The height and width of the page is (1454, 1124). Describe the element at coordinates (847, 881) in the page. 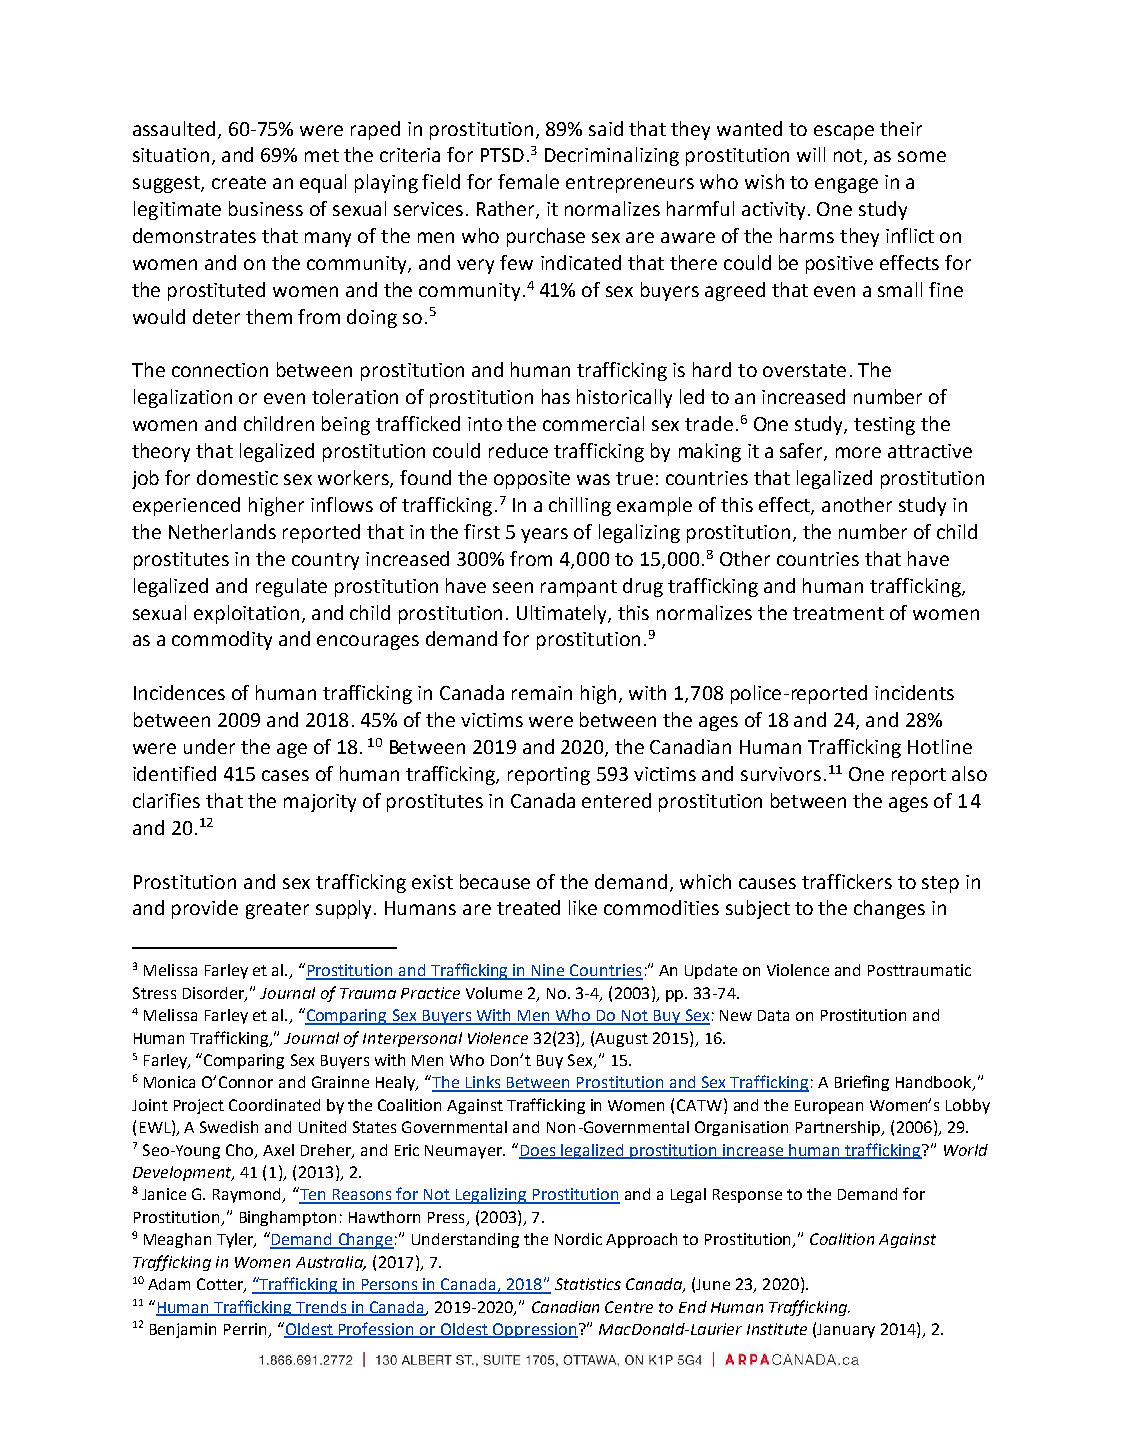

I see `traffickers` at that location.
